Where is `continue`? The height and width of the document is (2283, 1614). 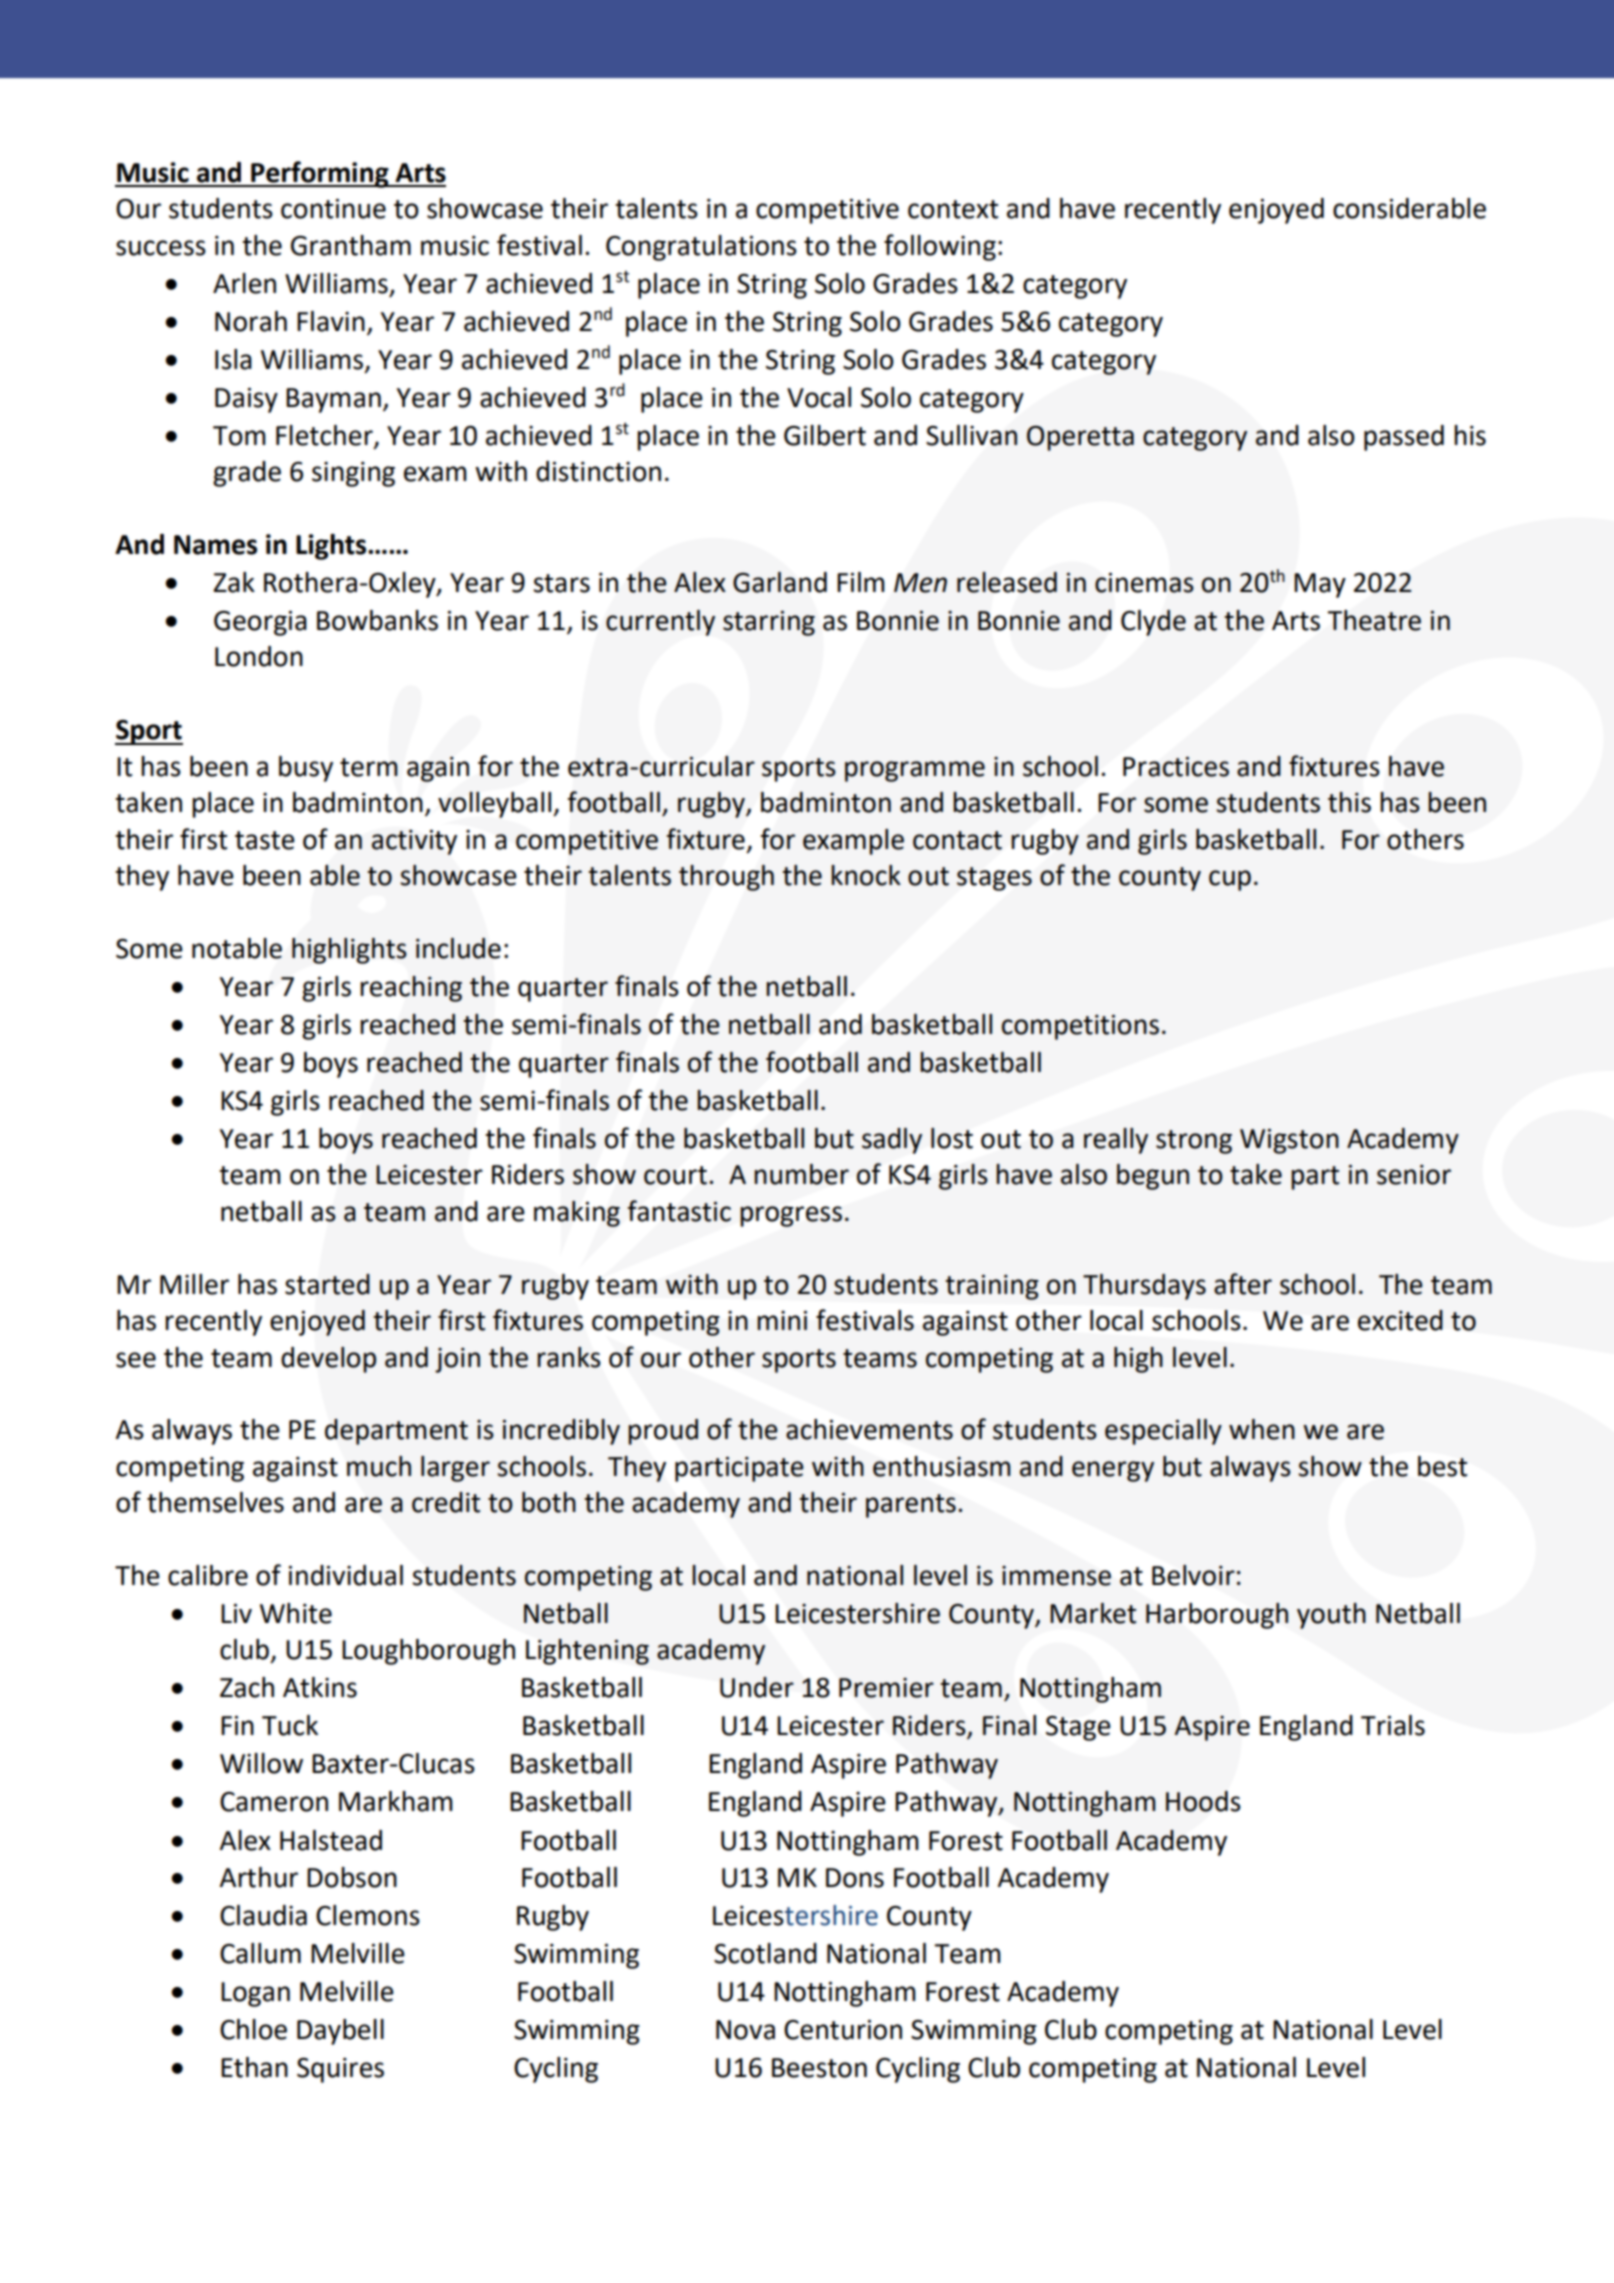 continue is located at coordinates (333, 209).
